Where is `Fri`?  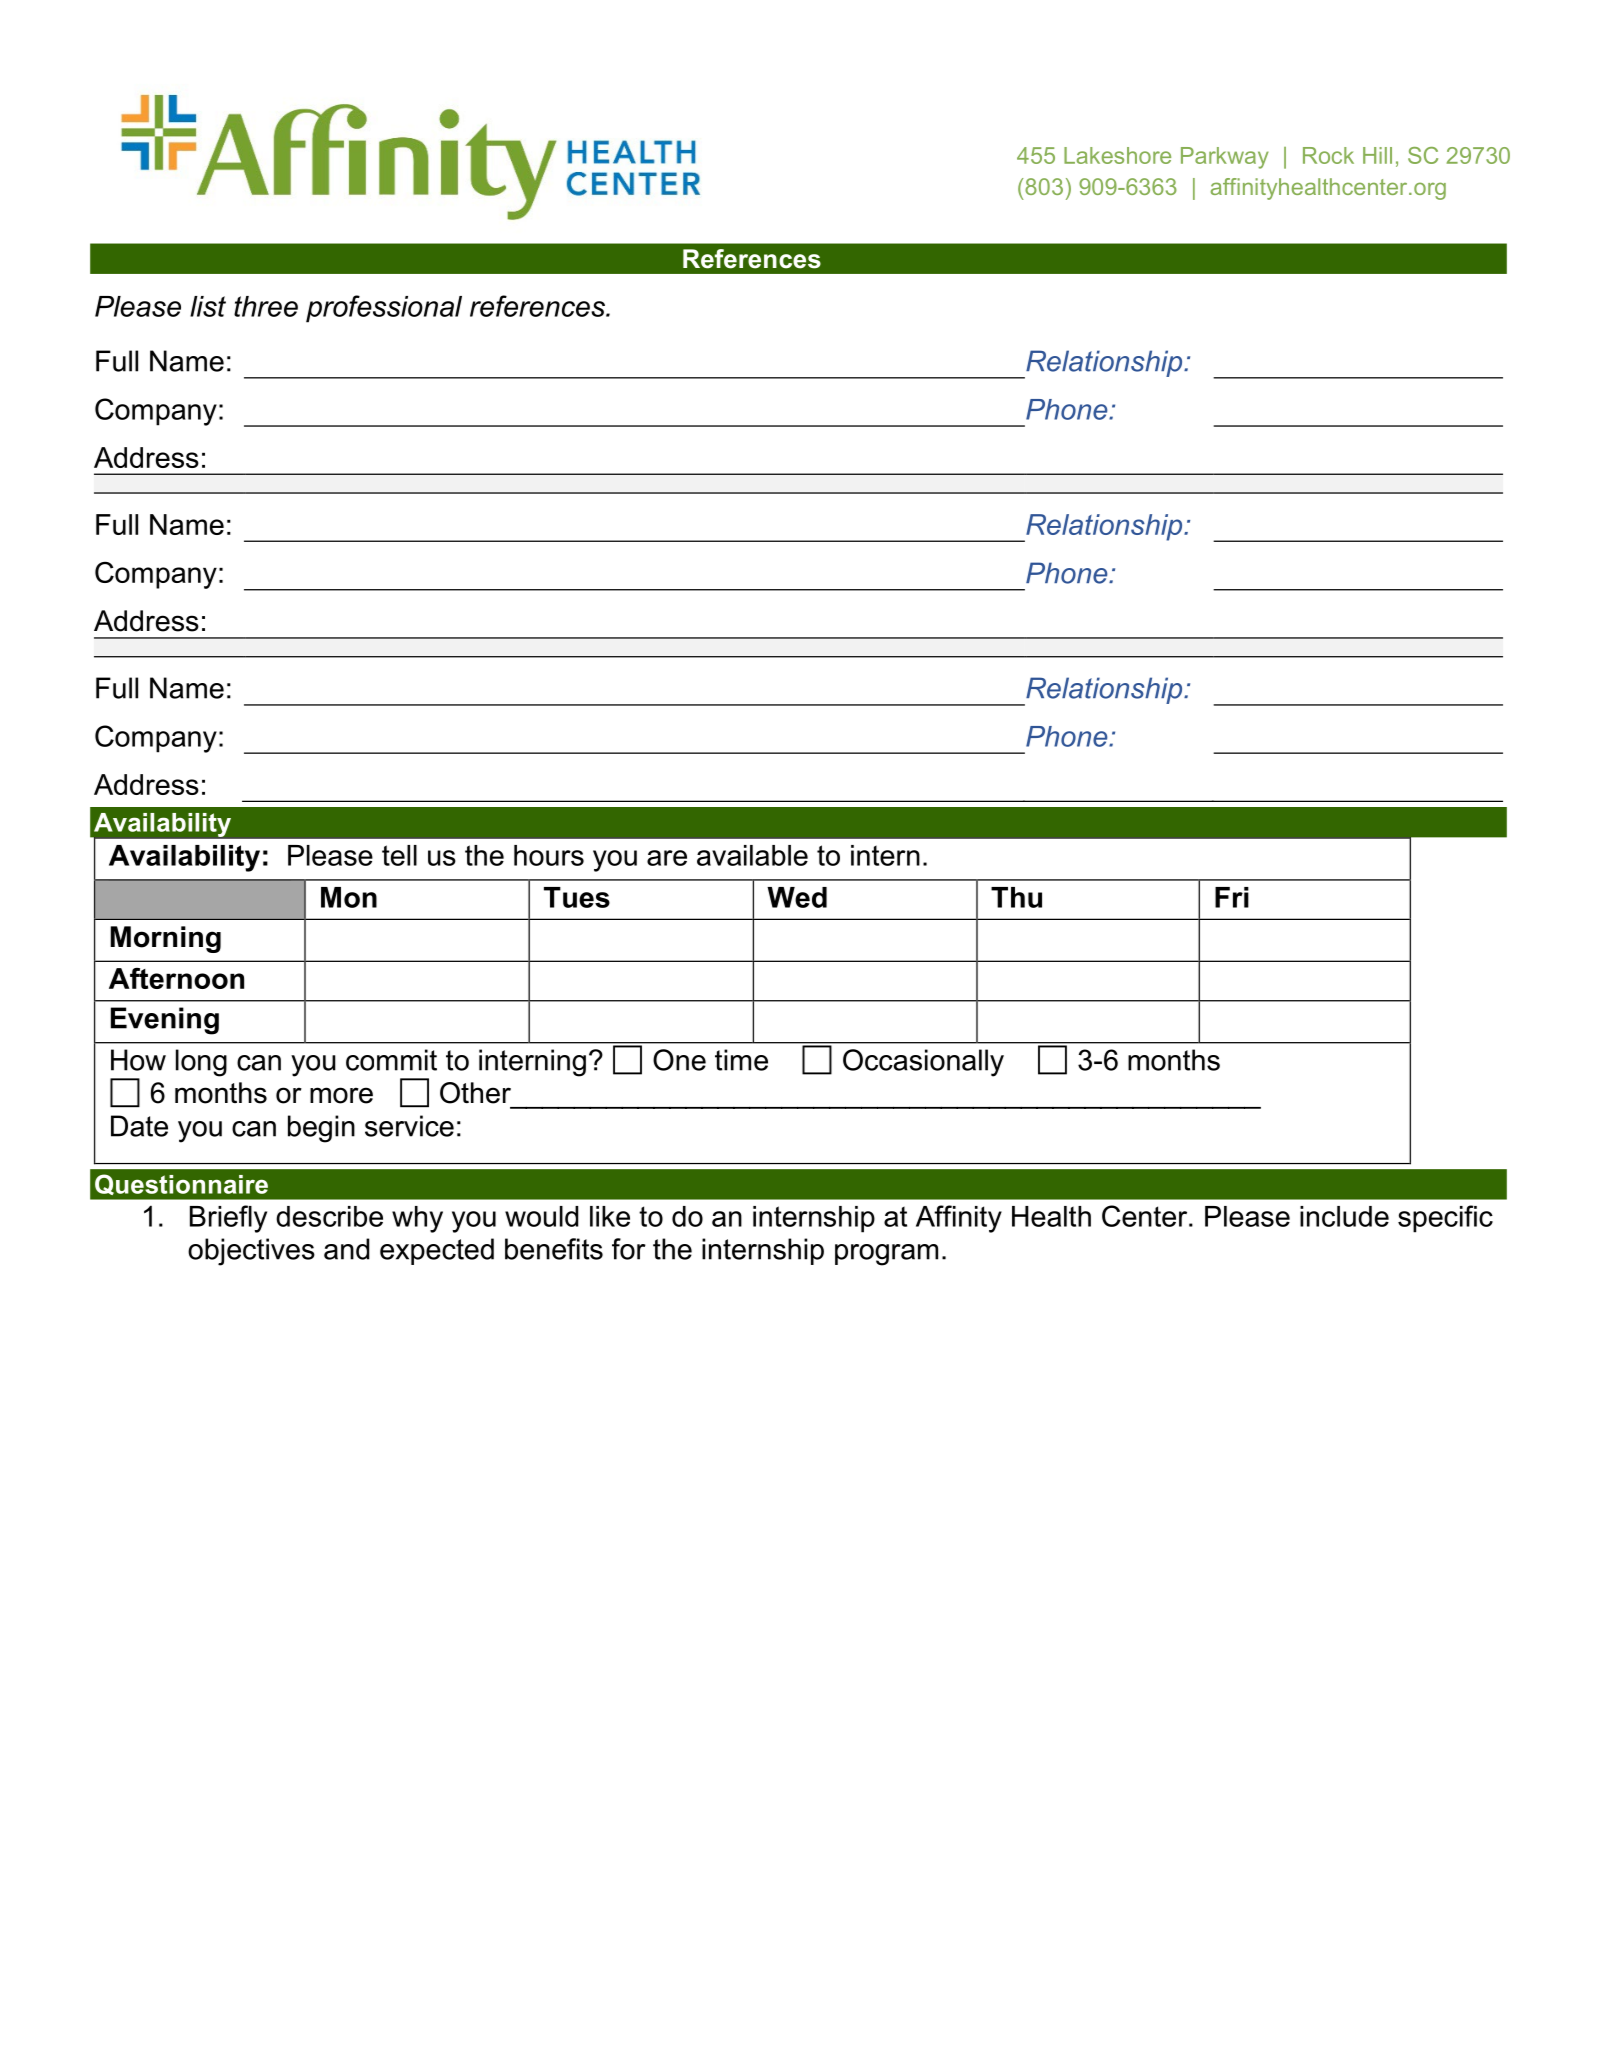 Fri is located at coordinates (1232, 897).
